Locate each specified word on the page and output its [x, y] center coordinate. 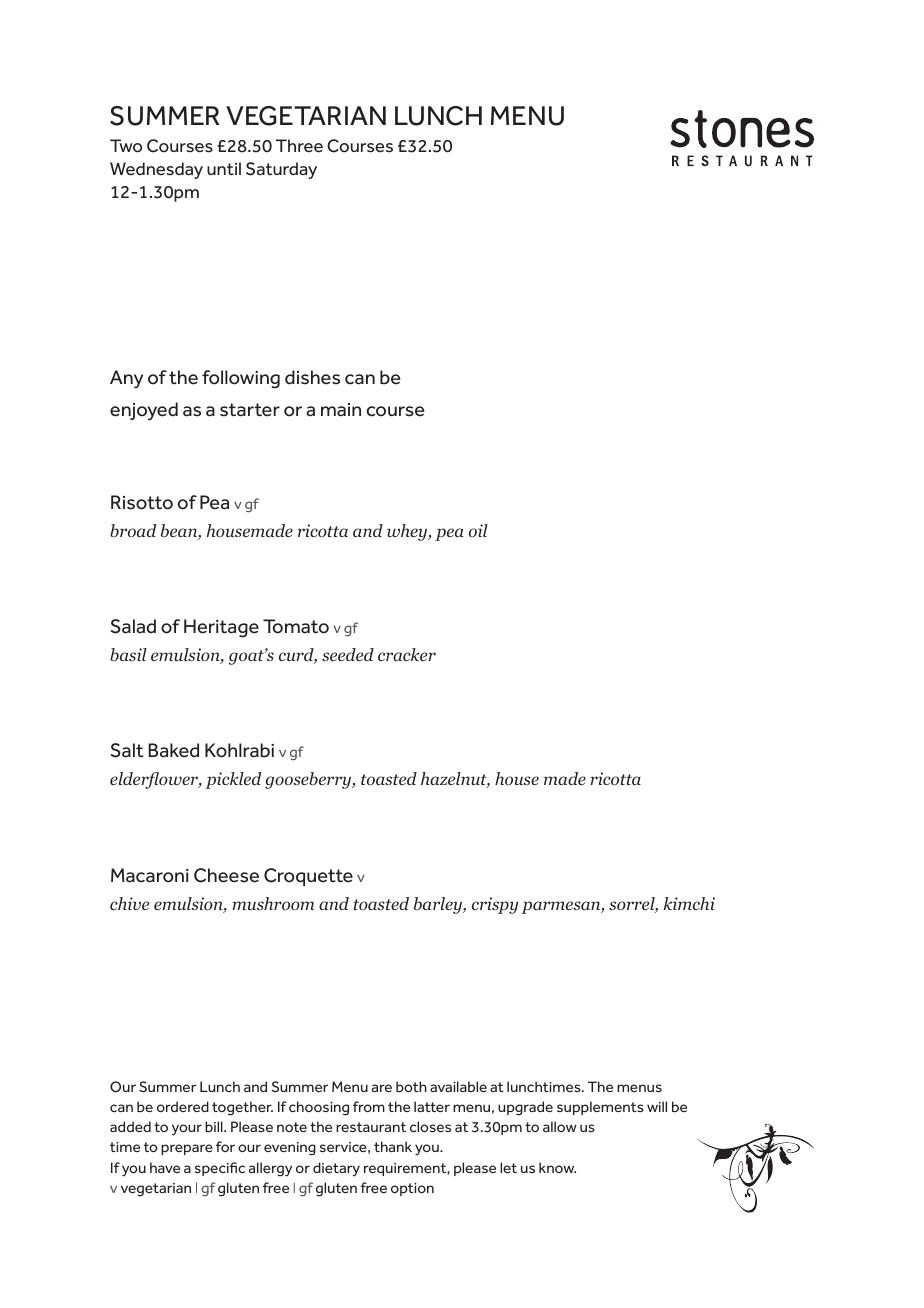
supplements [600, 1108]
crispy [495, 905]
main [341, 410]
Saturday [281, 170]
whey [408, 532]
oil [478, 530]
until [224, 168]
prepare [187, 1149]
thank [393, 1146]
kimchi [689, 903]
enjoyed [144, 411]
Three [299, 146]
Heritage [221, 628]
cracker [407, 654]
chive [129, 903]
